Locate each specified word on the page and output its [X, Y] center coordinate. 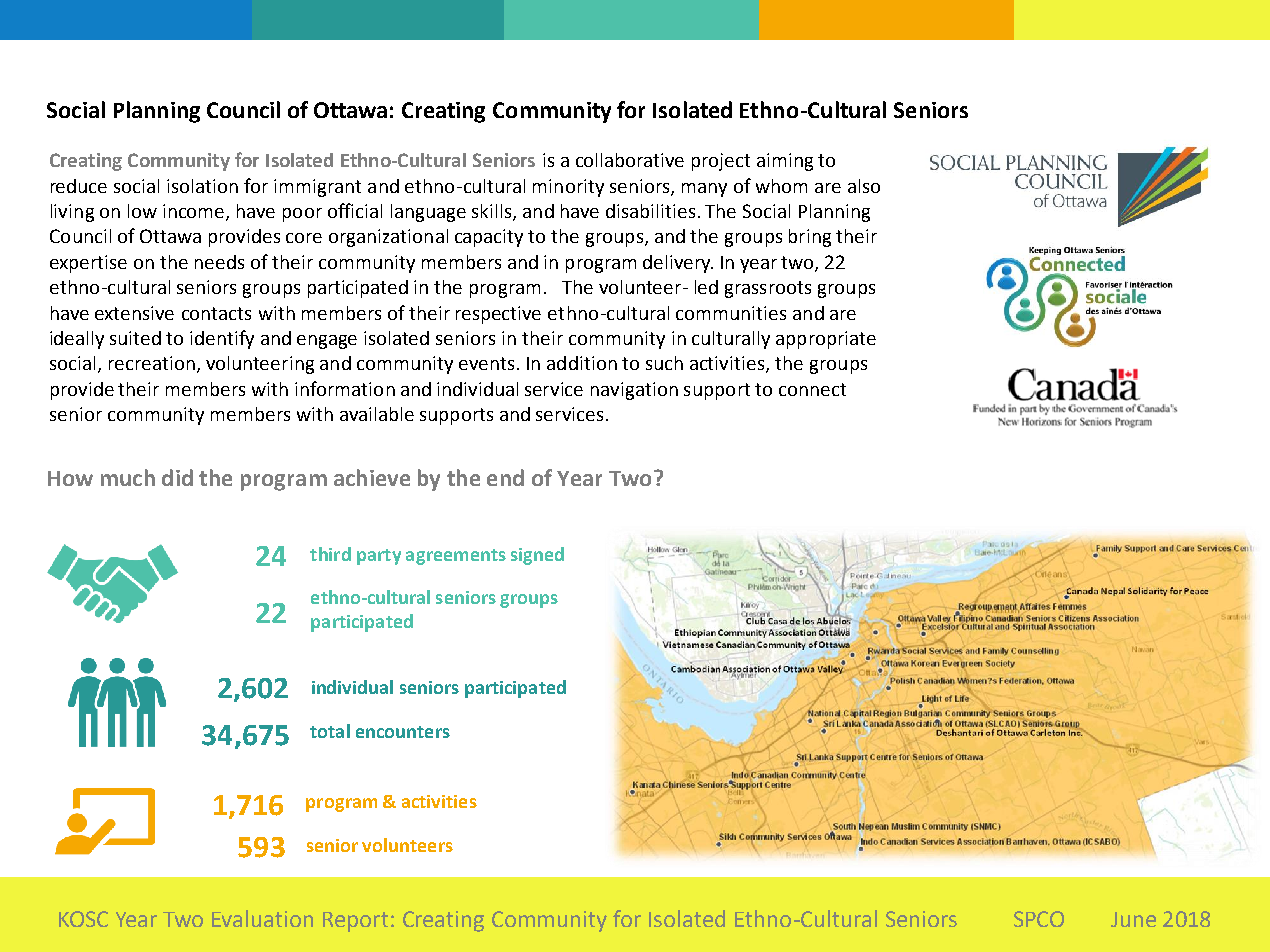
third [330, 554]
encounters [403, 732]
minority [568, 188]
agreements [456, 557]
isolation [202, 186]
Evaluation [262, 918]
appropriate [826, 340]
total [330, 731]
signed [537, 556]
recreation [152, 363]
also [864, 186]
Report [355, 922]
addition [582, 363]
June [1133, 919]
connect [812, 389]
